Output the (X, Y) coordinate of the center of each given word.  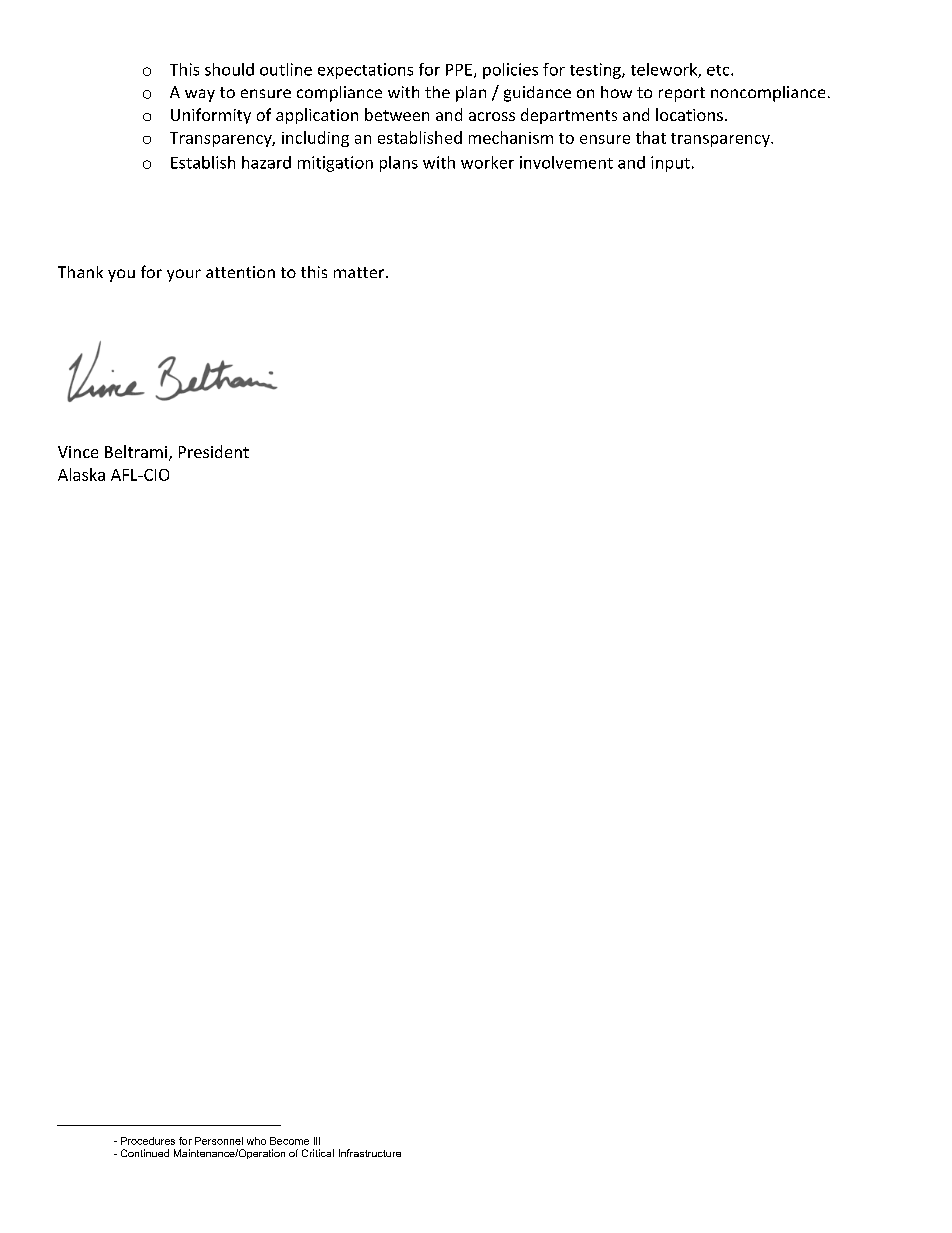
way (200, 95)
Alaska (81, 474)
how (616, 92)
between (397, 114)
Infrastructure (370, 1153)
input (670, 164)
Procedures (148, 1141)
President (214, 451)
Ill (317, 1141)
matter (360, 272)
